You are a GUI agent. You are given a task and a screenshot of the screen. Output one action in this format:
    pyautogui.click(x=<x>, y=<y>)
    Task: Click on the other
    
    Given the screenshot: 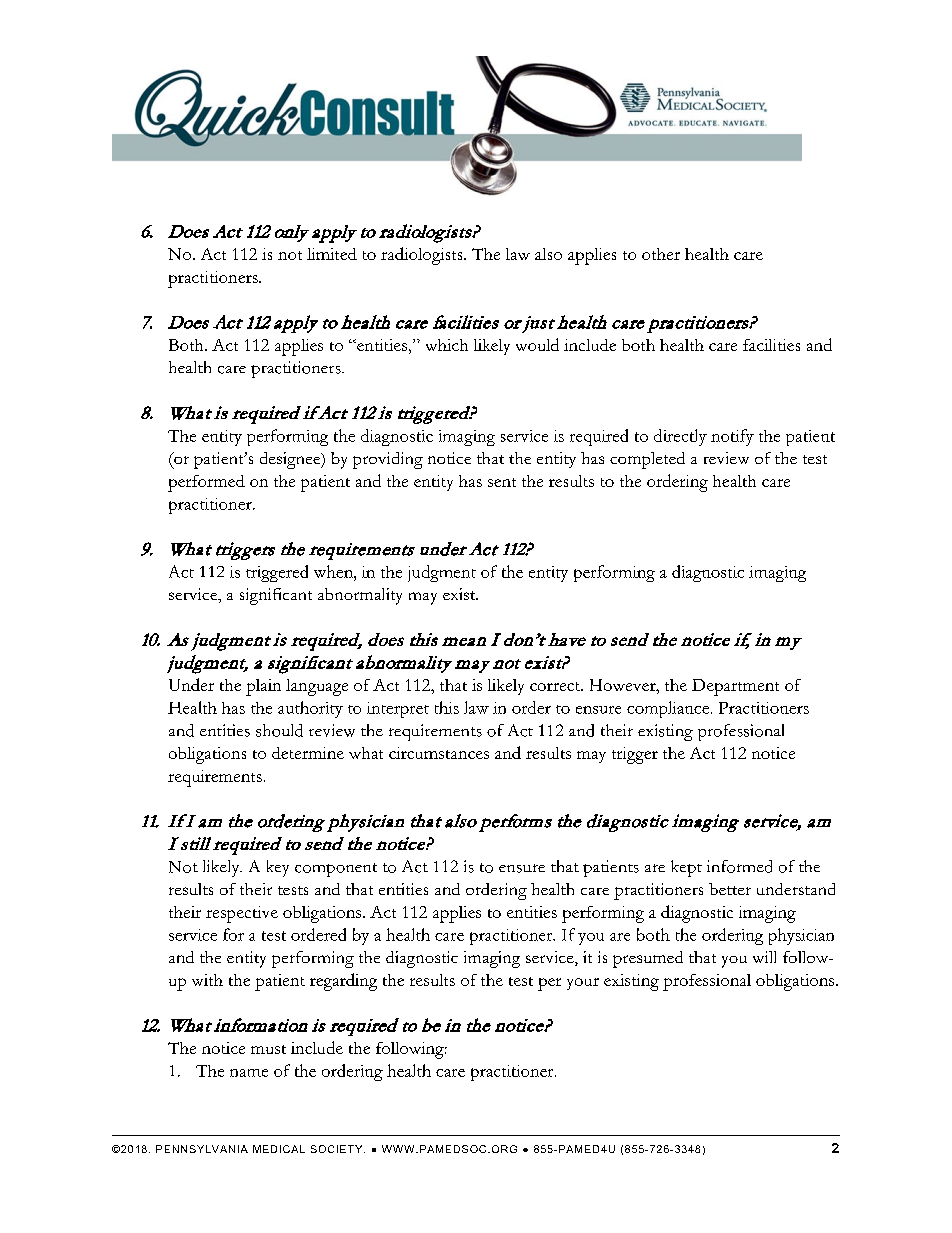 What is the action you would take?
    pyautogui.click(x=661, y=254)
